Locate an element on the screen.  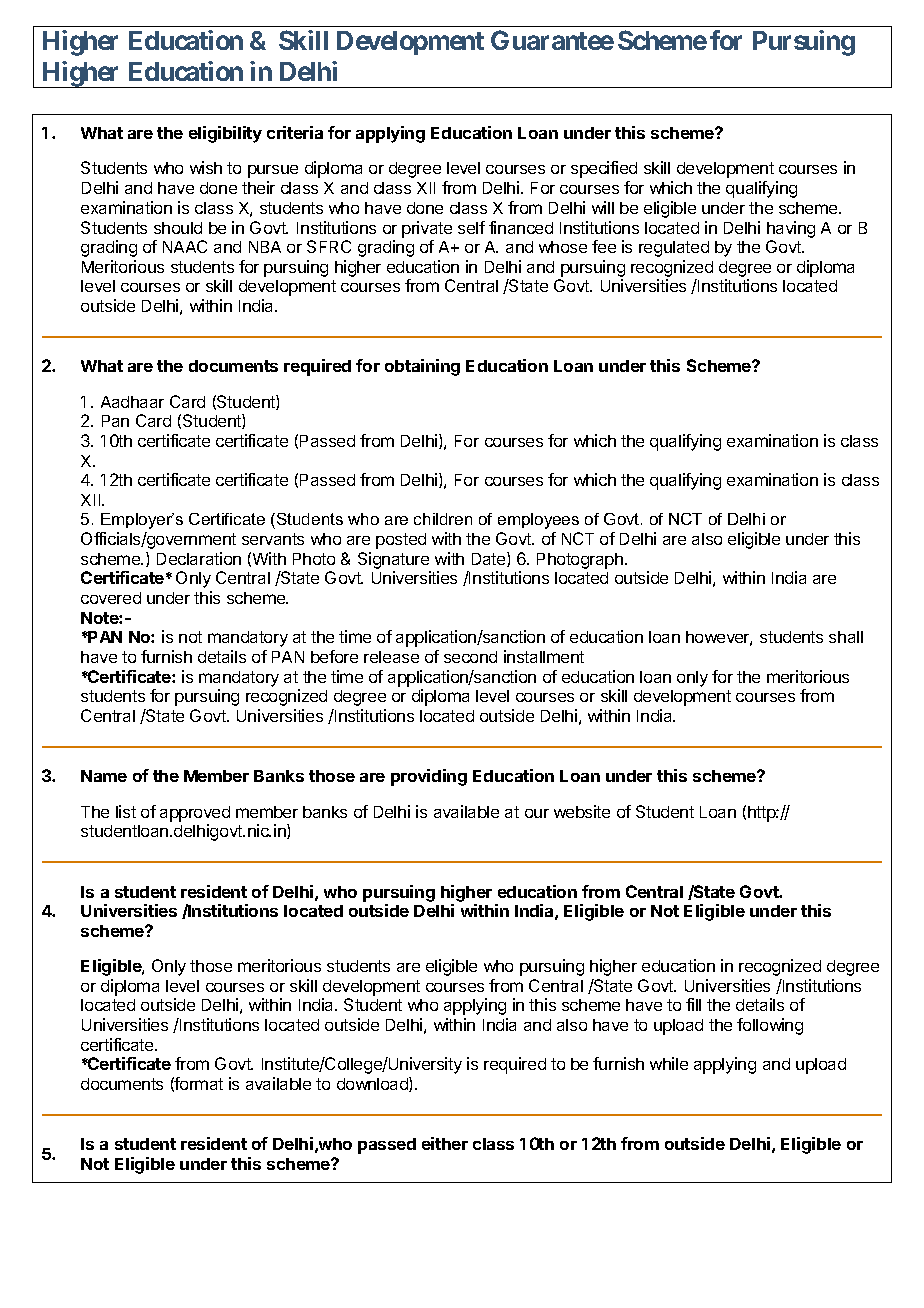
wish is located at coordinates (206, 167).
